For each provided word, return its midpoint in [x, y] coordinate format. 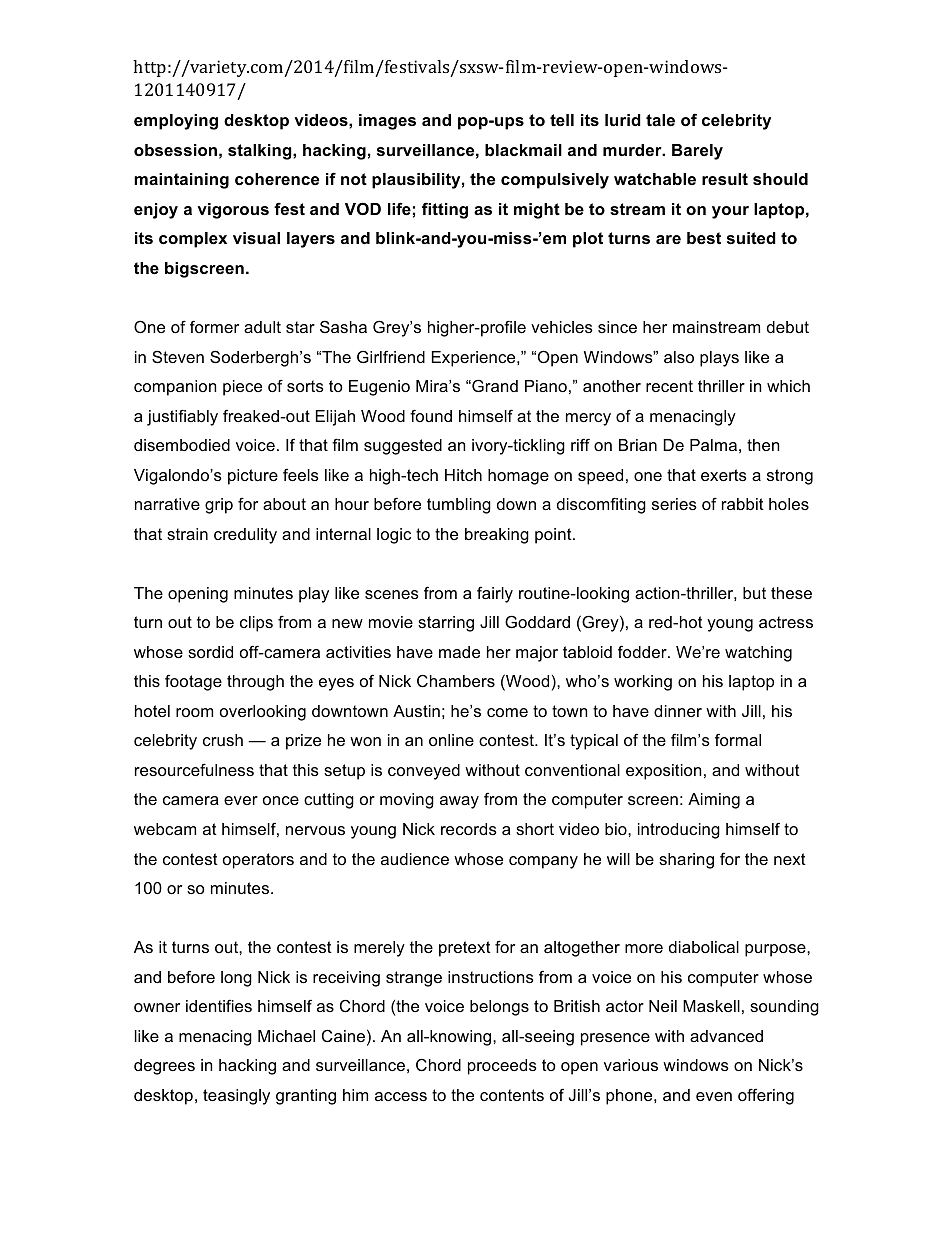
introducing [679, 831]
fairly [495, 594]
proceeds [502, 1067]
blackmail [523, 150]
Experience [475, 359]
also [679, 357]
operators [258, 861]
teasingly [236, 1097]
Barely [697, 152]
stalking [261, 152]
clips [256, 624]
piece [242, 388]
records [469, 829]
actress [786, 622]
